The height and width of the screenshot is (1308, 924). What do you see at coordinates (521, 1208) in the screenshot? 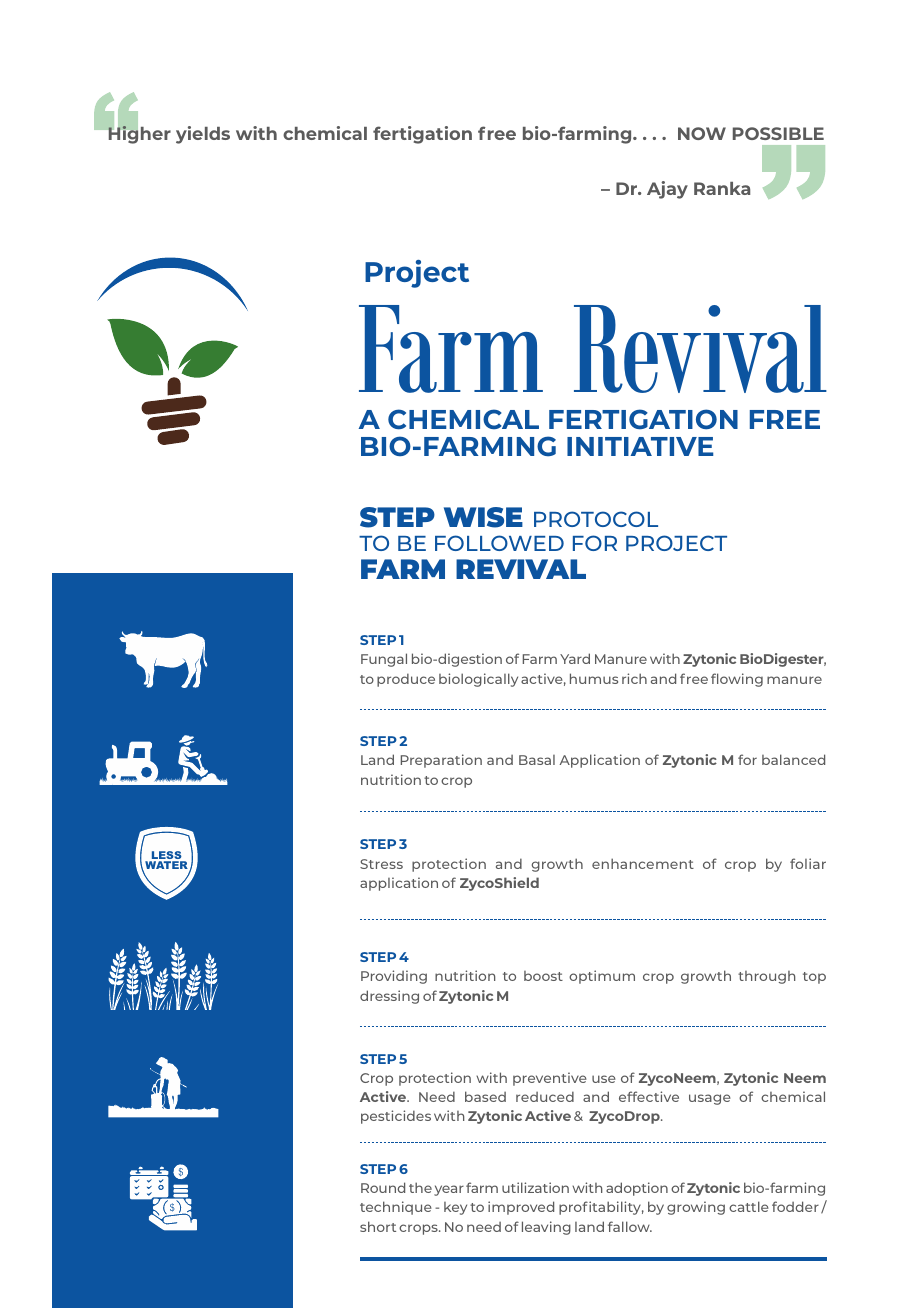
I see `improved` at bounding box center [521, 1208].
